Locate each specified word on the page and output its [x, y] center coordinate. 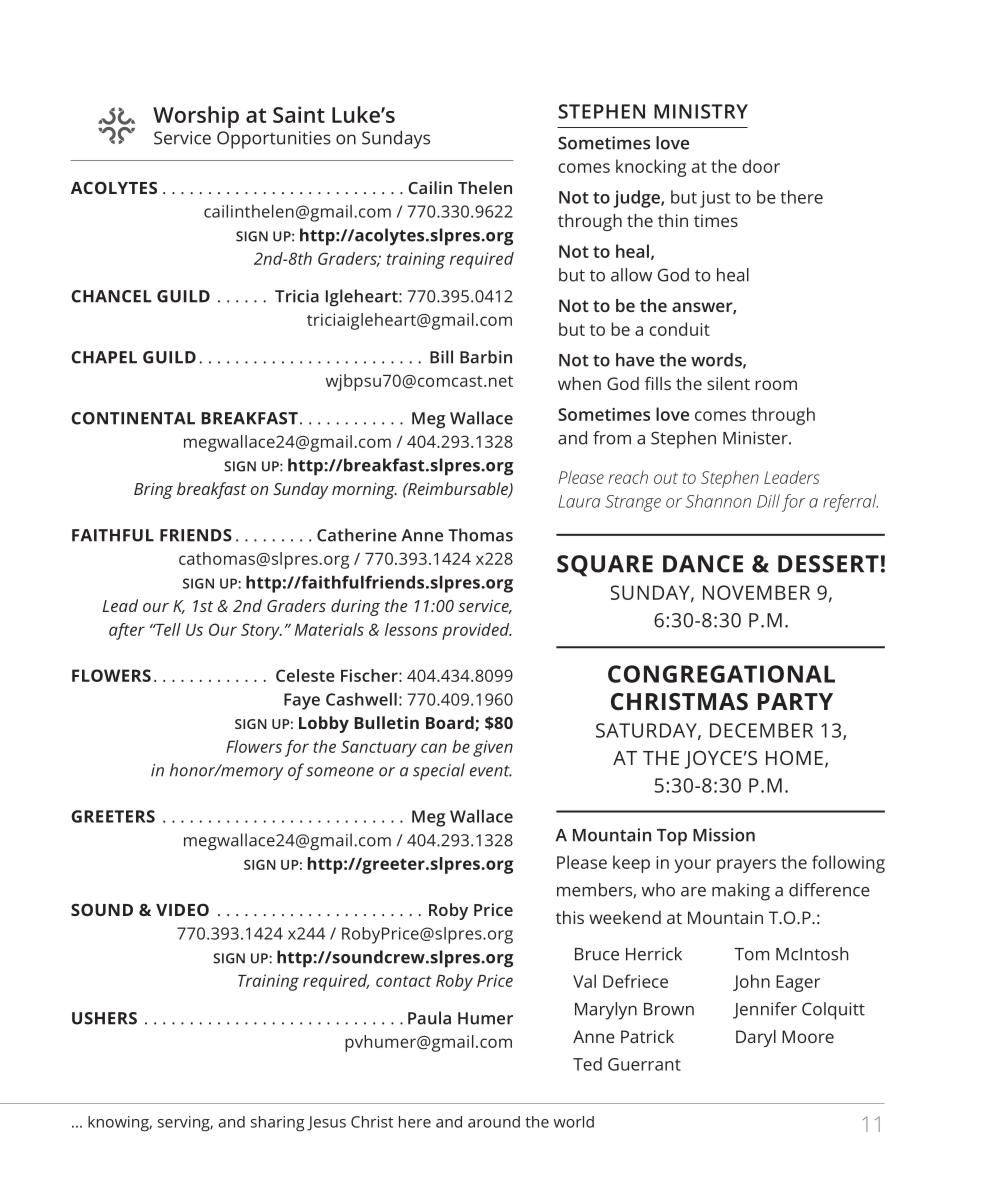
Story [261, 631]
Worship [196, 117]
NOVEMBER [756, 592]
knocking [651, 168]
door [761, 166]
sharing [277, 1124]
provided [477, 631]
